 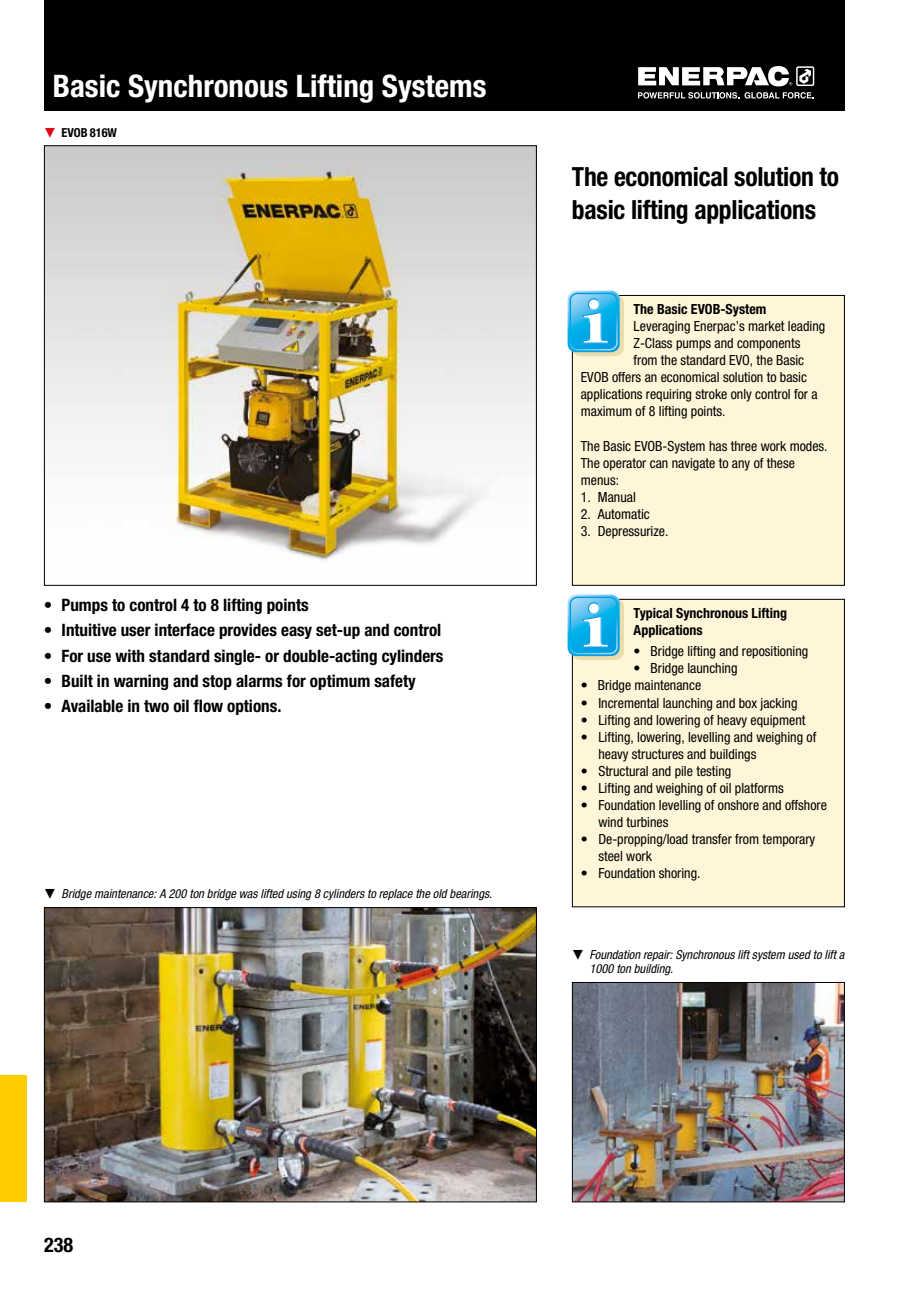 What do you see at coordinates (748, 703) in the document?
I see `box` at bounding box center [748, 703].
